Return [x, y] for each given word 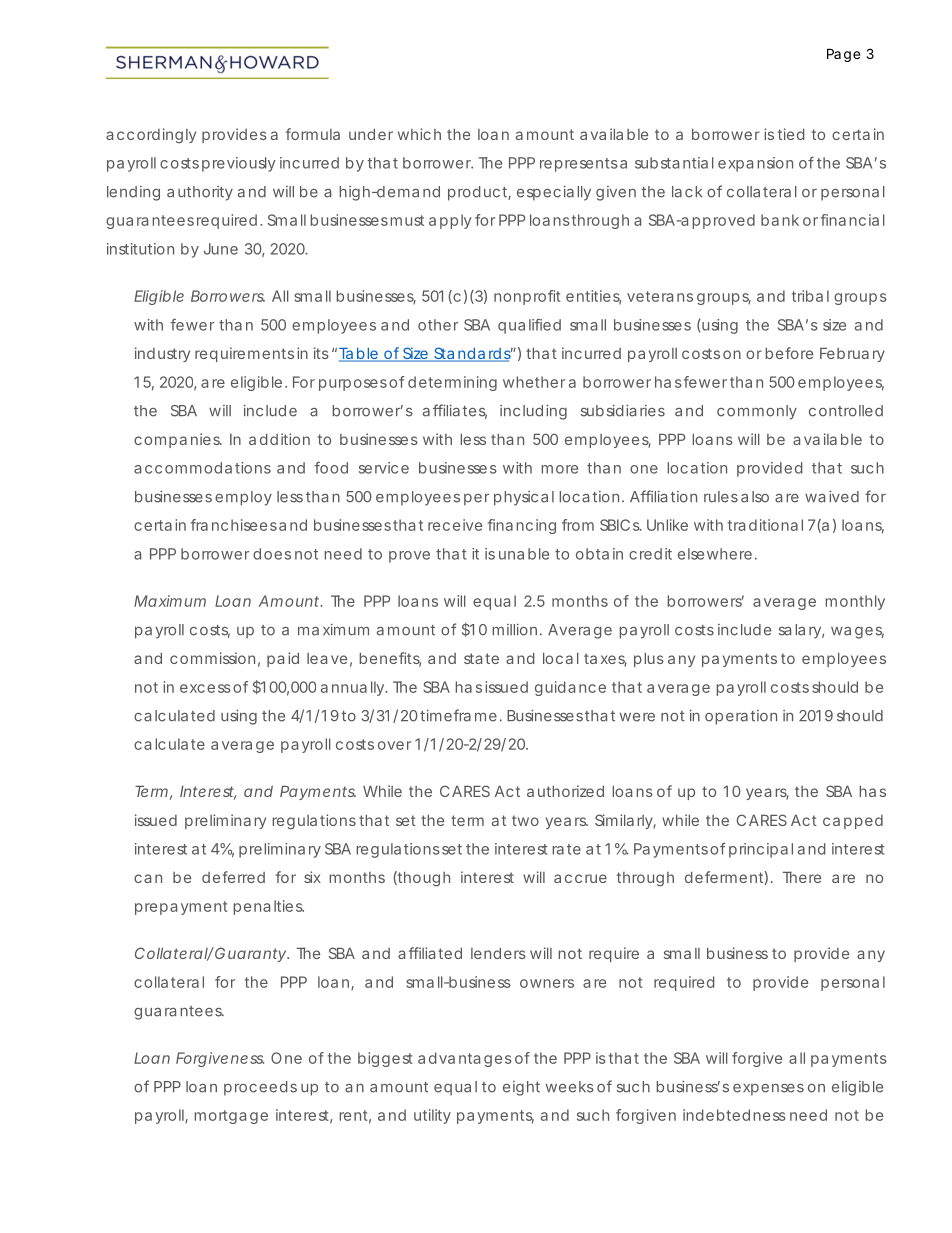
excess [205, 688]
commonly [757, 412]
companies [178, 440]
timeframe [458, 715]
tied [791, 134]
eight [521, 1088]
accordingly [151, 136]
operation [741, 717]
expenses [768, 1090]
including [533, 412]
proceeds [260, 1088]
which [419, 134]
